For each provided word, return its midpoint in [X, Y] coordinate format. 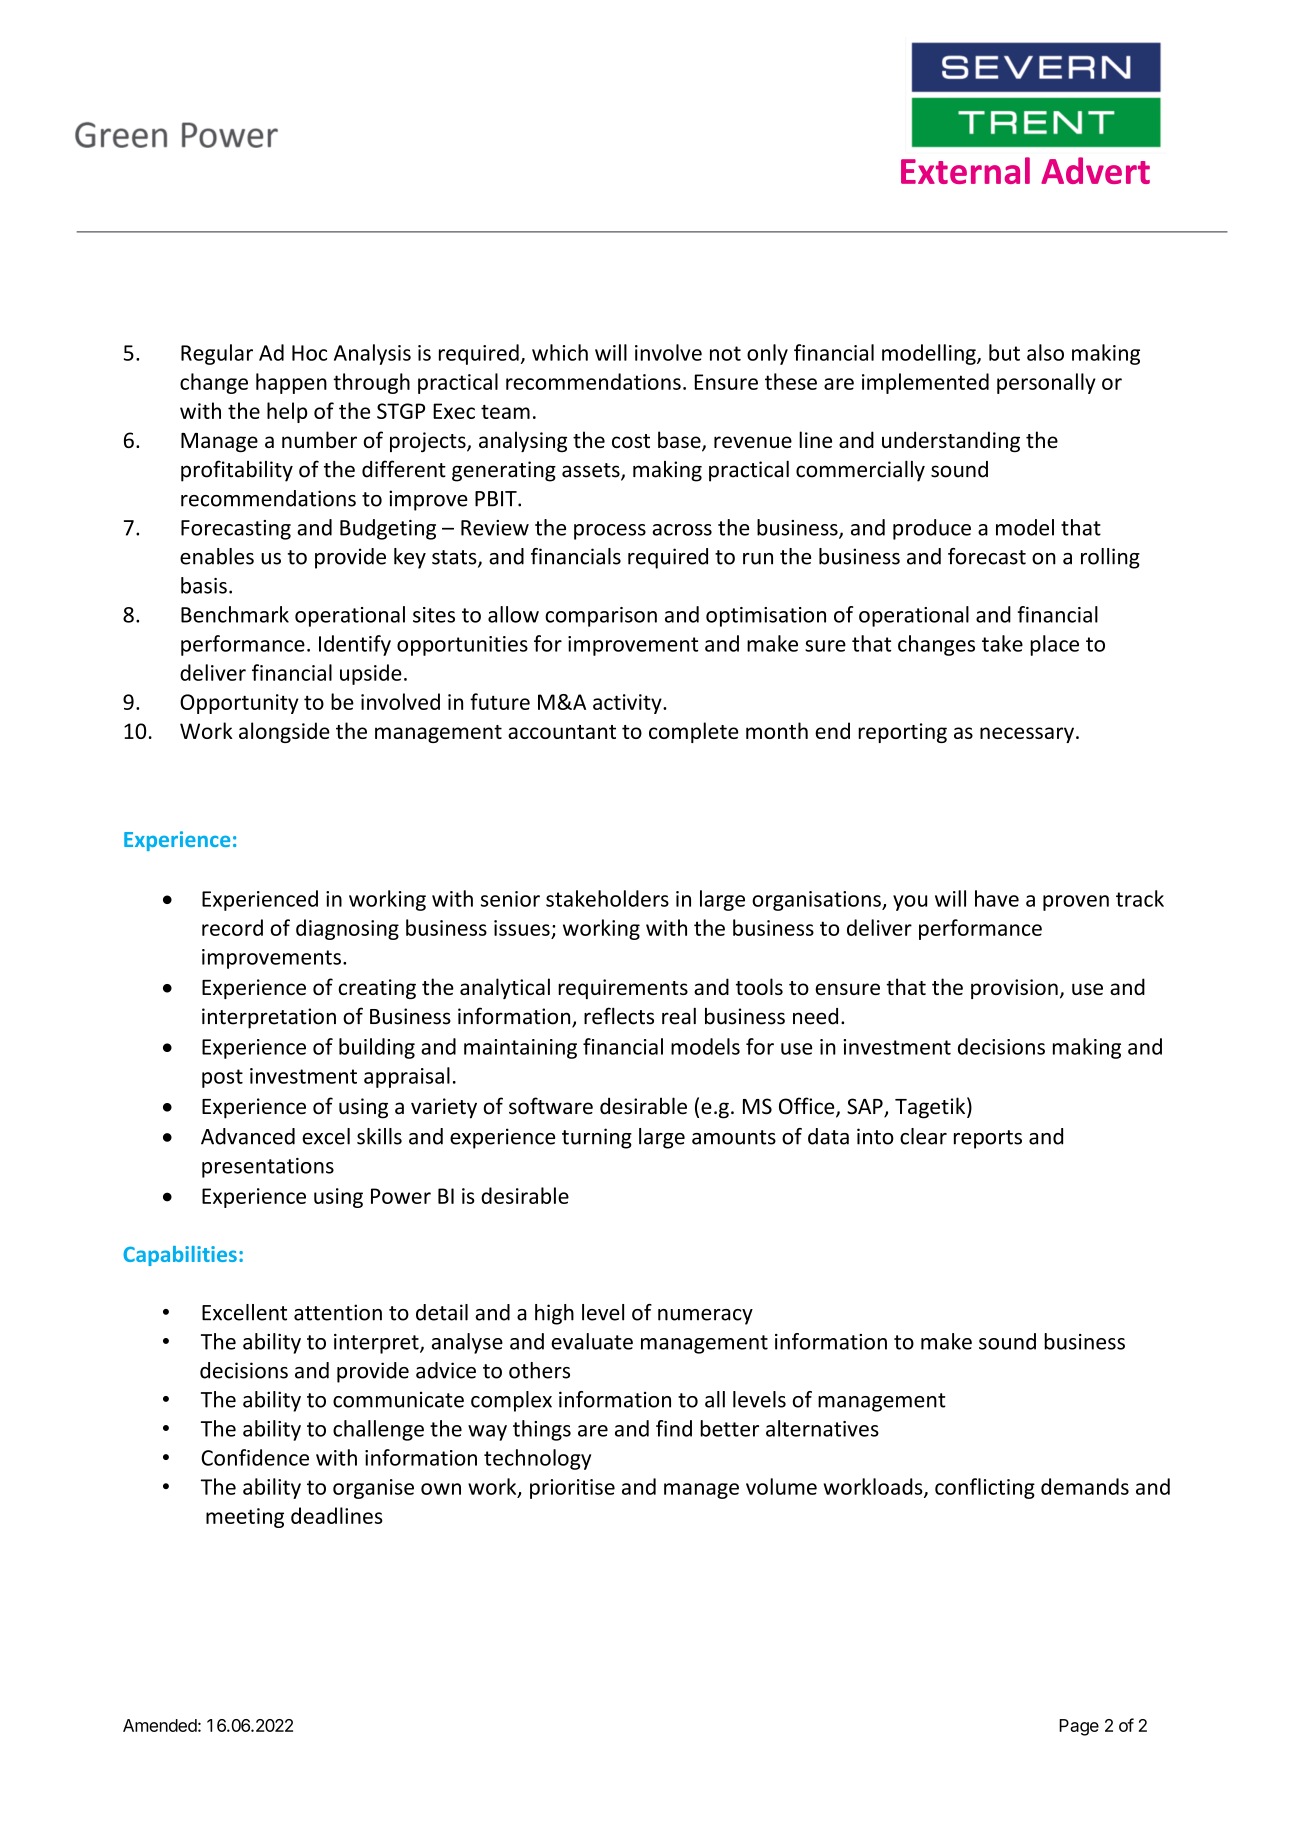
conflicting [985, 1488]
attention [338, 1312]
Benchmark [235, 614]
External [965, 170]
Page [1079, 1727]
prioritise [572, 1489]
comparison [601, 617]
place [1054, 645]
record [232, 927]
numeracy [705, 1317]
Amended [160, 1725]
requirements [623, 989]
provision [1014, 989]
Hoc [309, 353]
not [725, 353]
